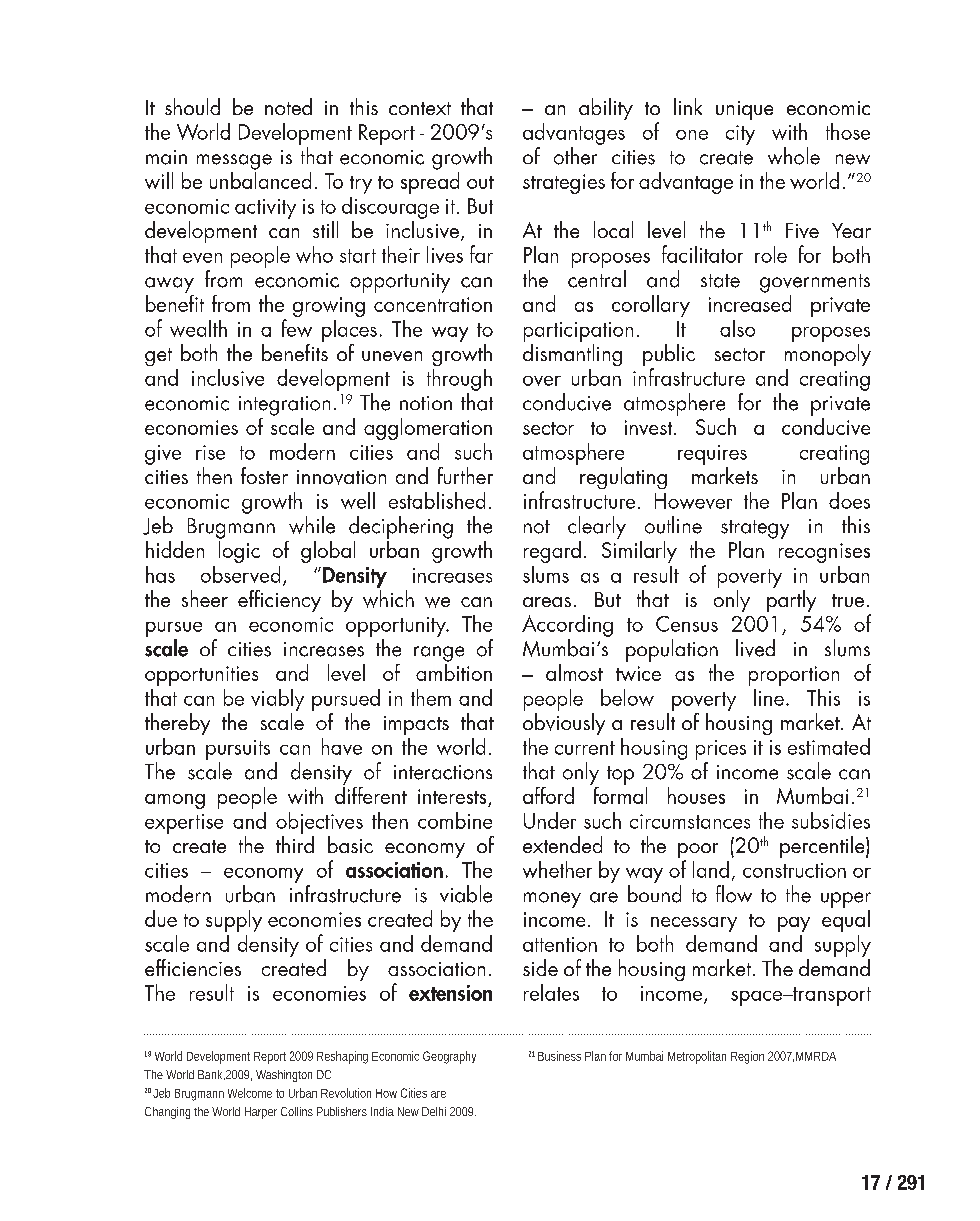 The height and width of the image is (1221, 980). What do you see at coordinates (449, 1057) in the image?
I see `Geography` at bounding box center [449, 1057].
